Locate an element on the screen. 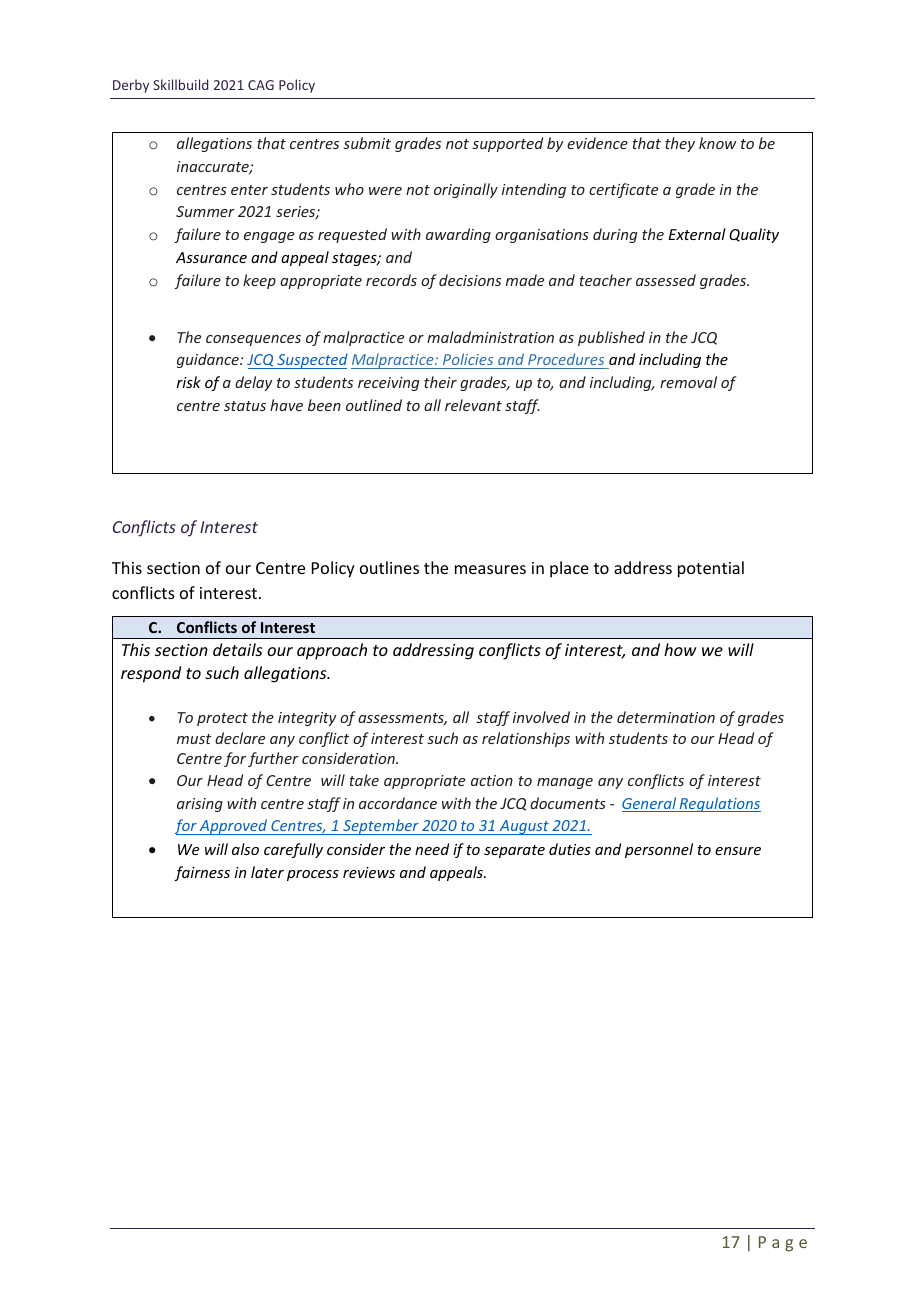 The width and height of the screenshot is (924, 1308). fairness is located at coordinates (202, 873).
